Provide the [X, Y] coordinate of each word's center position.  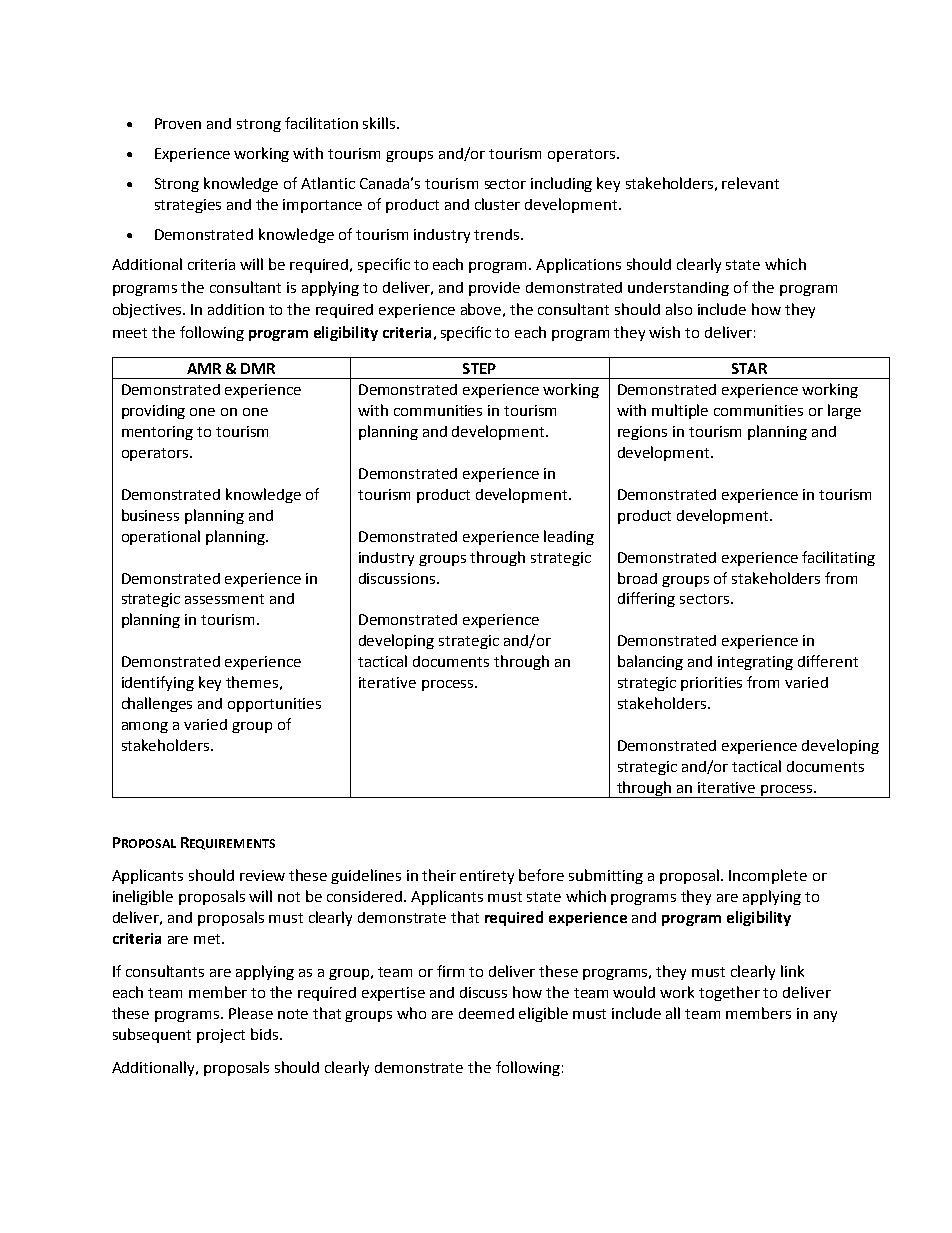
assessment [224, 599]
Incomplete [768, 876]
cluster [497, 204]
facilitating [838, 558]
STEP [479, 368]
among [145, 727]
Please [251, 1013]
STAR [749, 368]
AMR [204, 368]
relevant [750, 183]
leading [569, 537]
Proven [178, 123]
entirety [487, 877]
